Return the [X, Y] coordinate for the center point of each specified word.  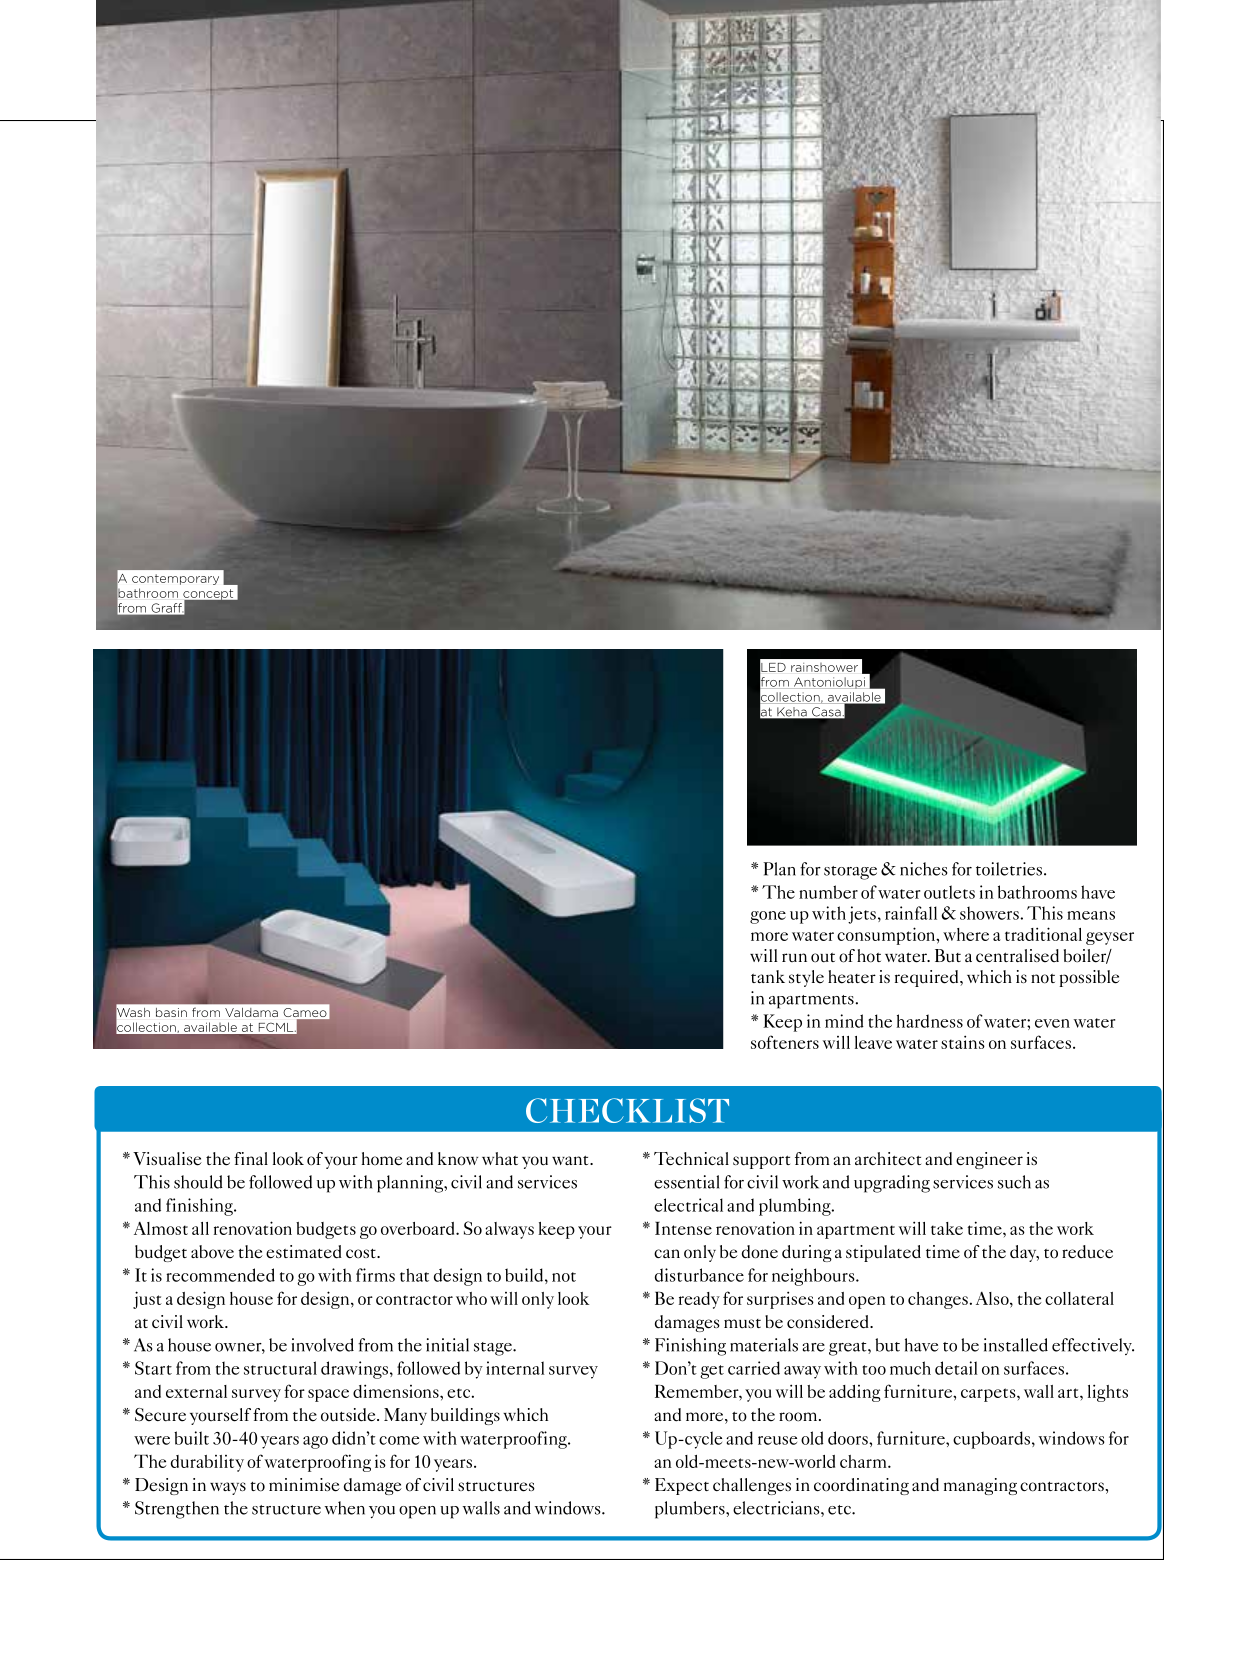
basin [171, 1012]
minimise [304, 1485]
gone [768, 917]
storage [850, 873]
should [198, 1182]
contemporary [175, 579]
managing [980, 1486]
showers [990, 913]
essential [687, 1182]
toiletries [1010, 869]
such [1014, 1182]
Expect [682, 1486]
